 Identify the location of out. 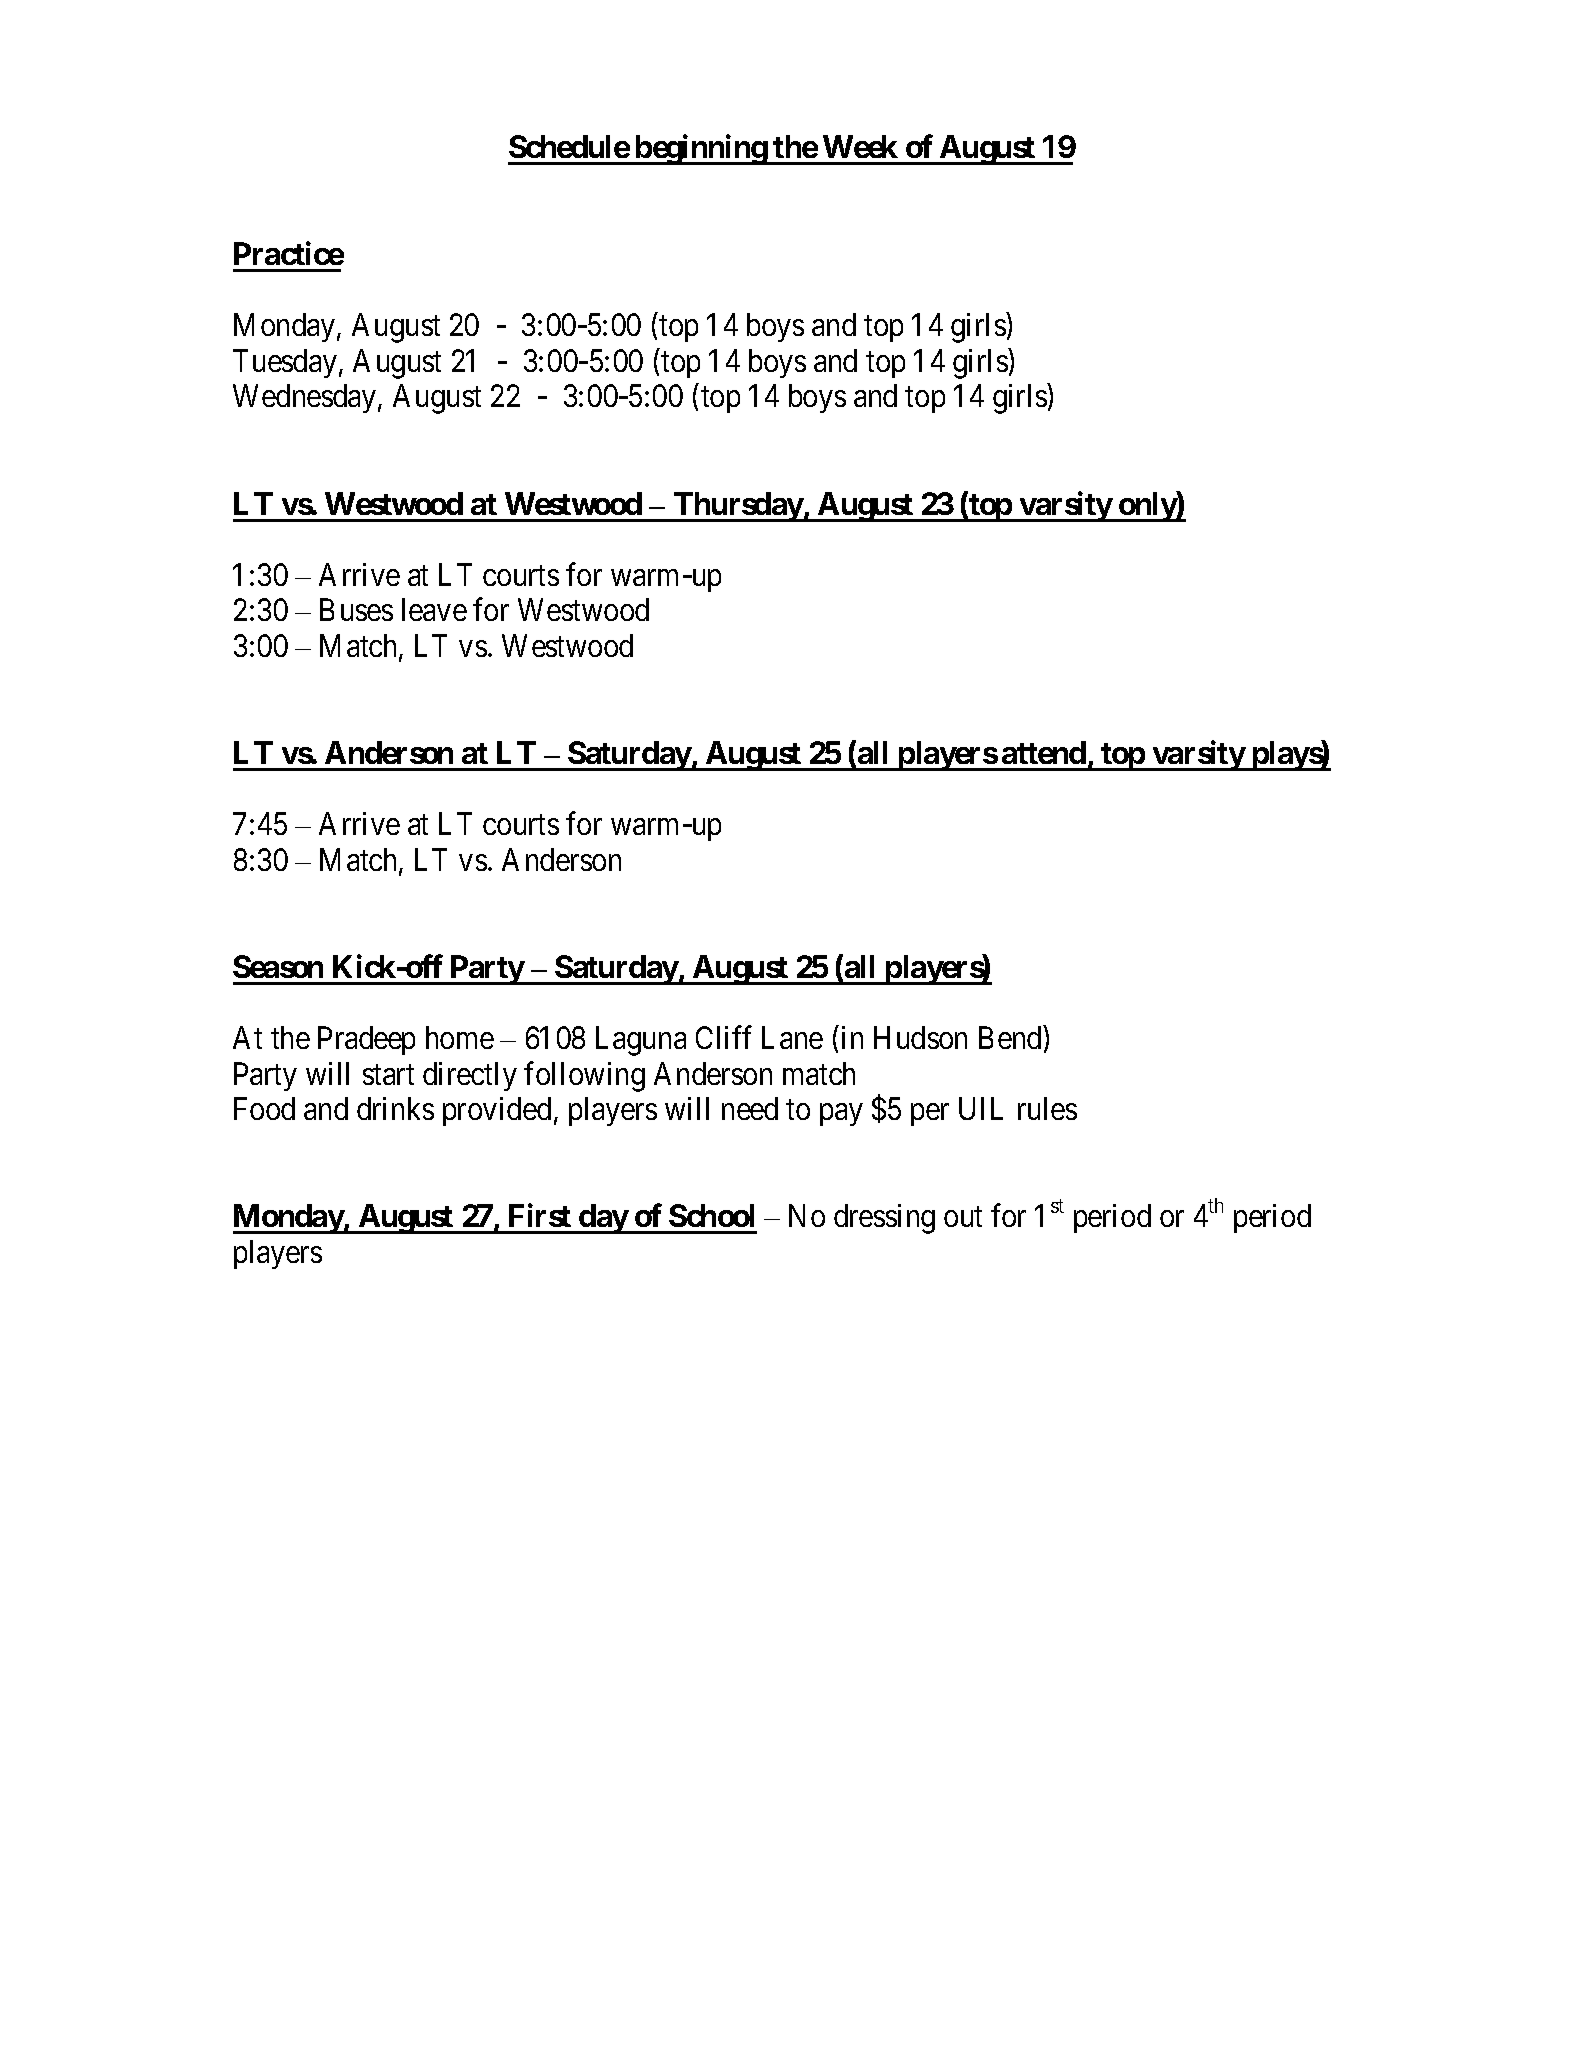
(963, 1217).
